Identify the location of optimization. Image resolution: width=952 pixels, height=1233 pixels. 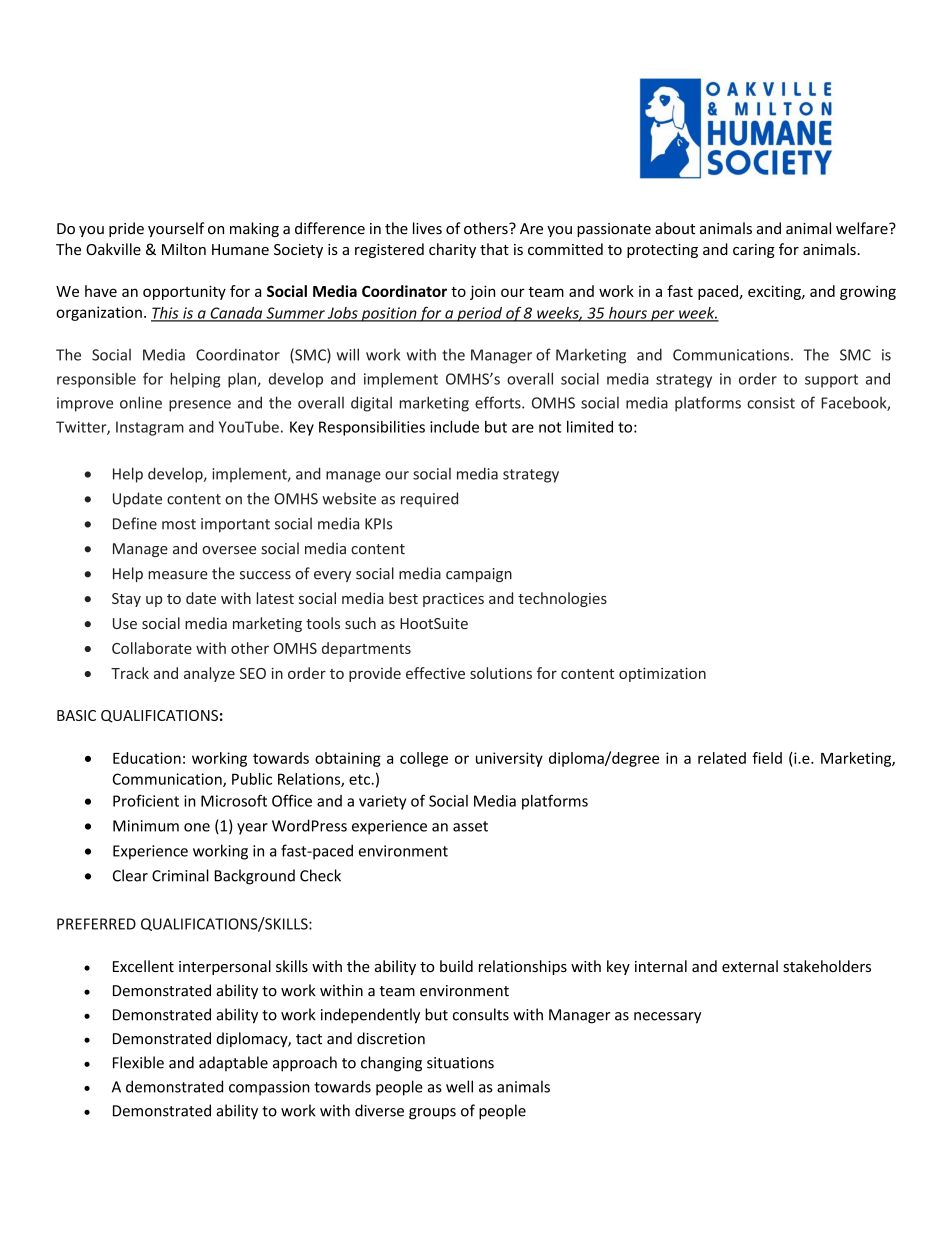
(662, 675).
